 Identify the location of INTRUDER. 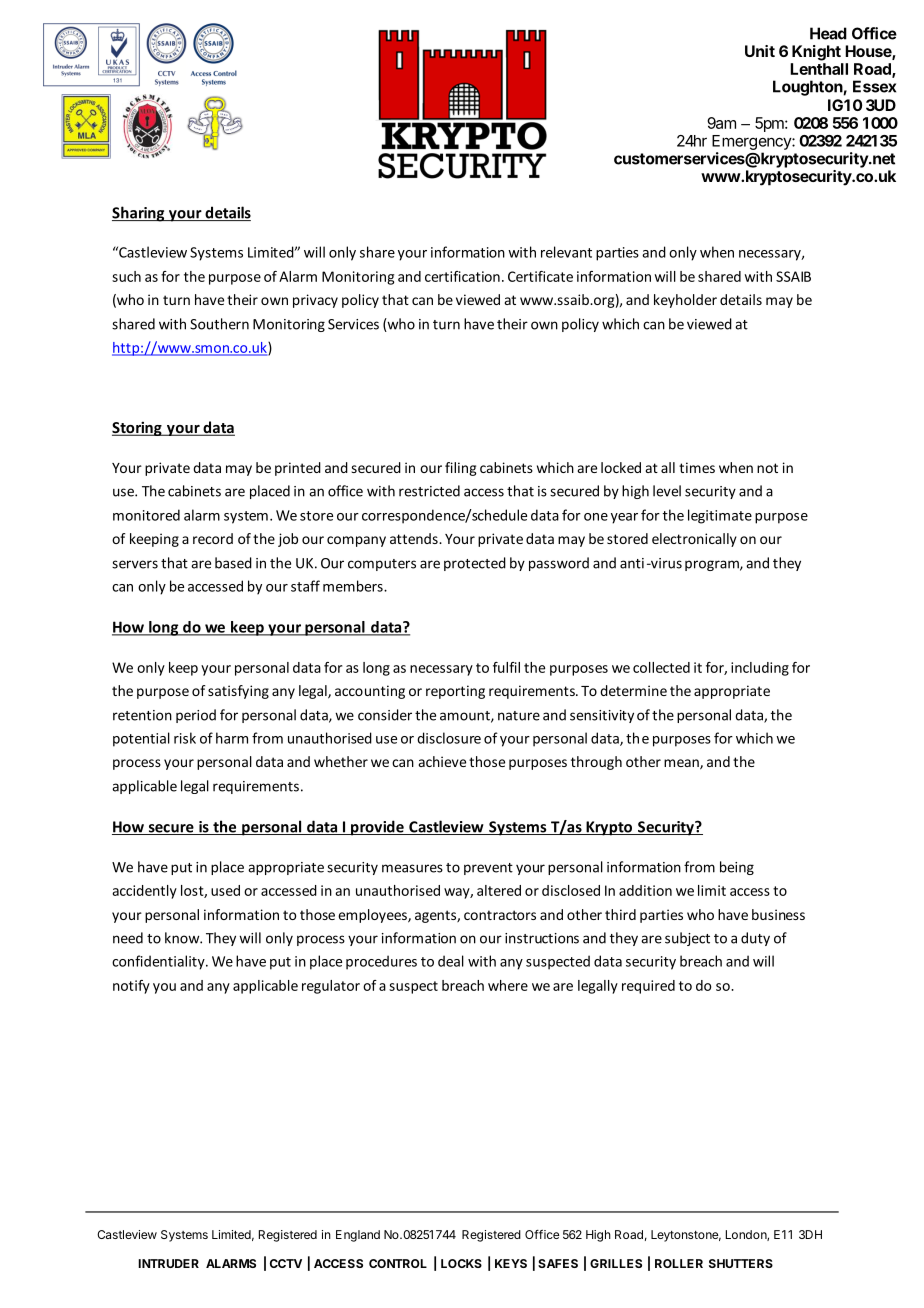
(168, 1263).
